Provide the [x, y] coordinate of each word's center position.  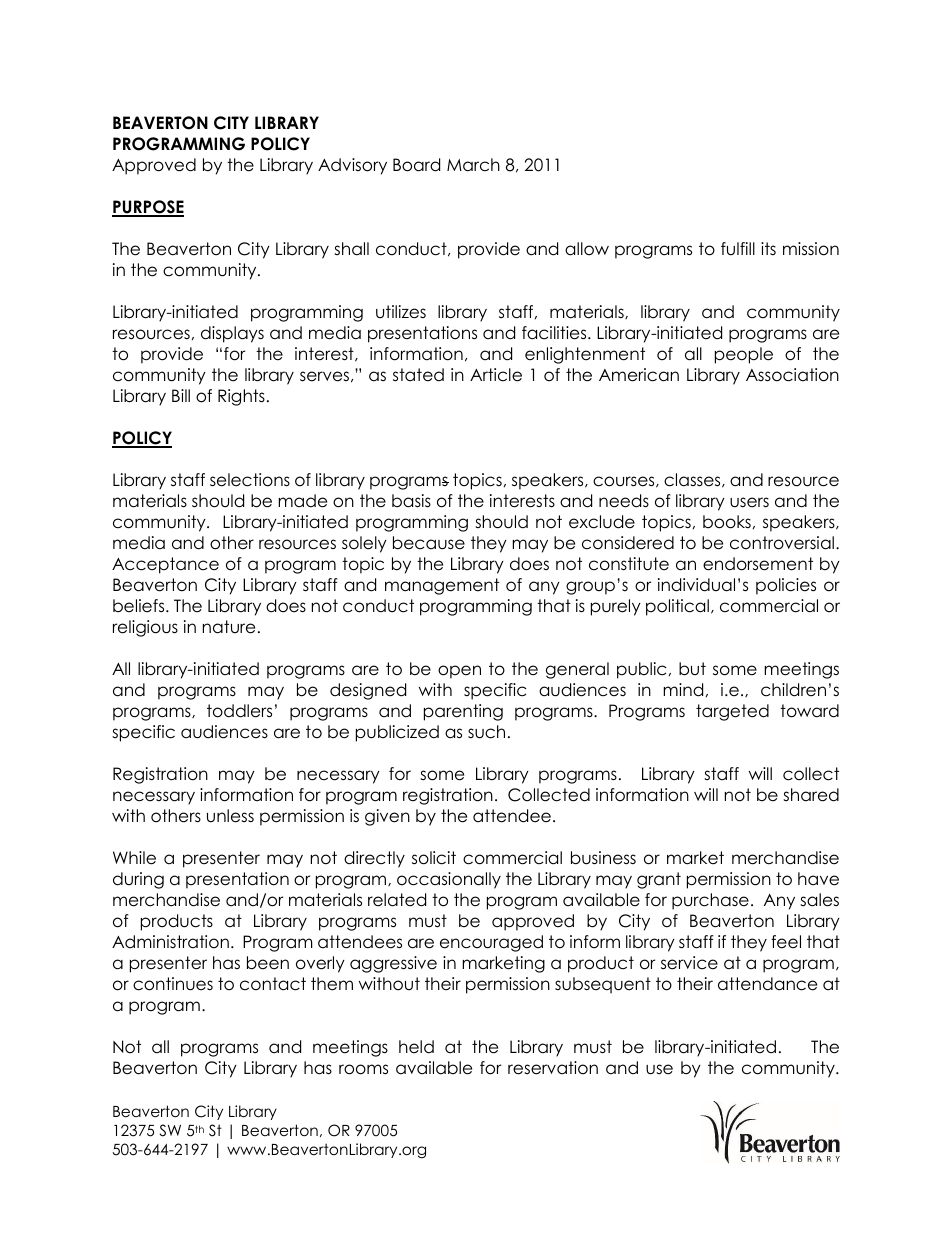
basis [411, 501]
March [473, 165]
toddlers [239, 711]
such [486, 732]
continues [173, 984]
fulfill [738, 248]
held [416, 1047]
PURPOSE [148, 208]
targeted [732, 712]
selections [250, 480]
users [749, 502]
